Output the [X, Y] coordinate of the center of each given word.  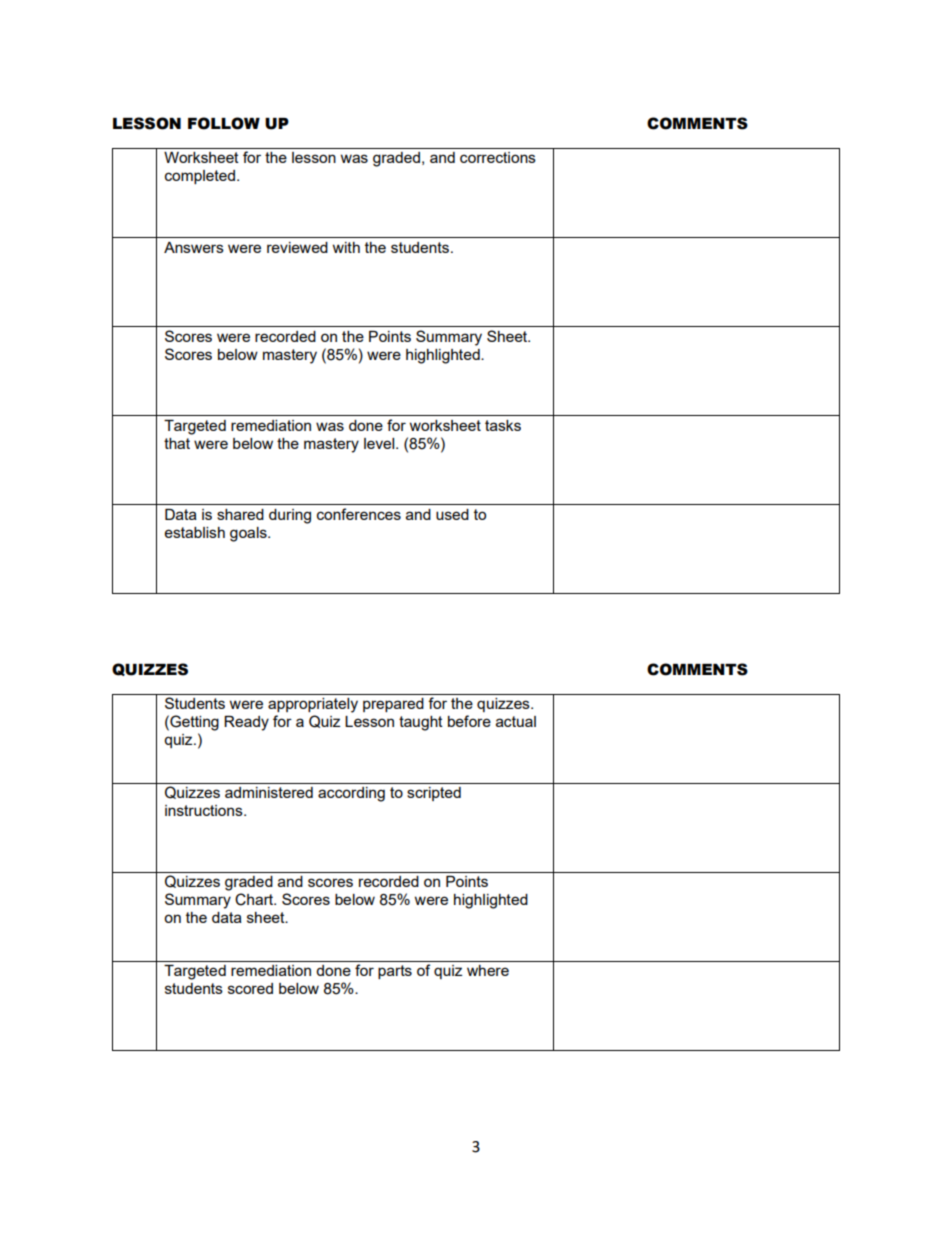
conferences [359, 514]
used [452, 514]
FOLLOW [224, 123]
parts [395, 972]
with [346, 247]
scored [250, 988]
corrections [498, 157]
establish [195, 532]
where [488, 970]
